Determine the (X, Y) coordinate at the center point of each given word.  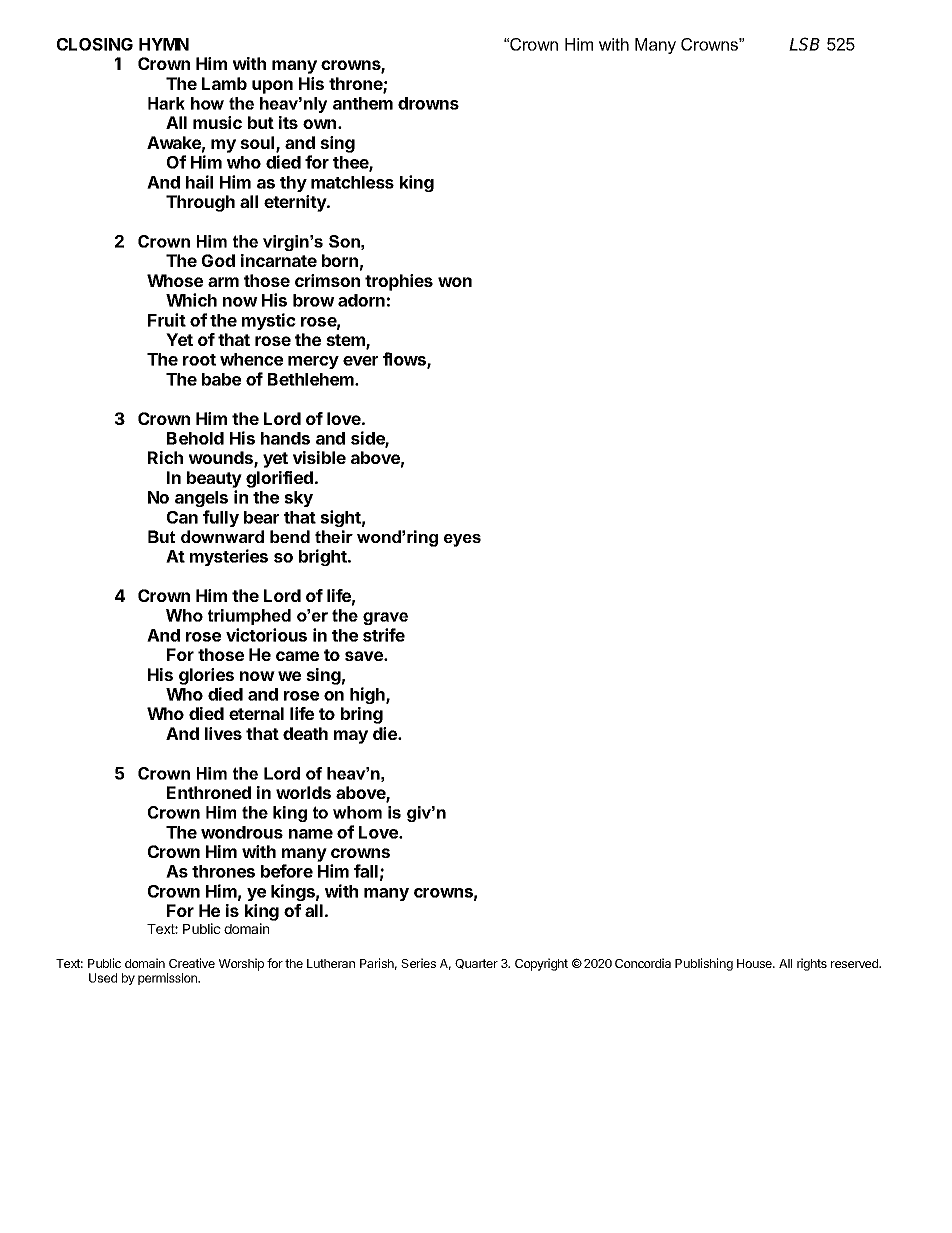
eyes (462, 540)
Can (182, 517)
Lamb (224, 83)
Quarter (476, 964)
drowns (428, 103)
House (755, 963)
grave (385, 618)
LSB (804, 44)
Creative (192, 963)
